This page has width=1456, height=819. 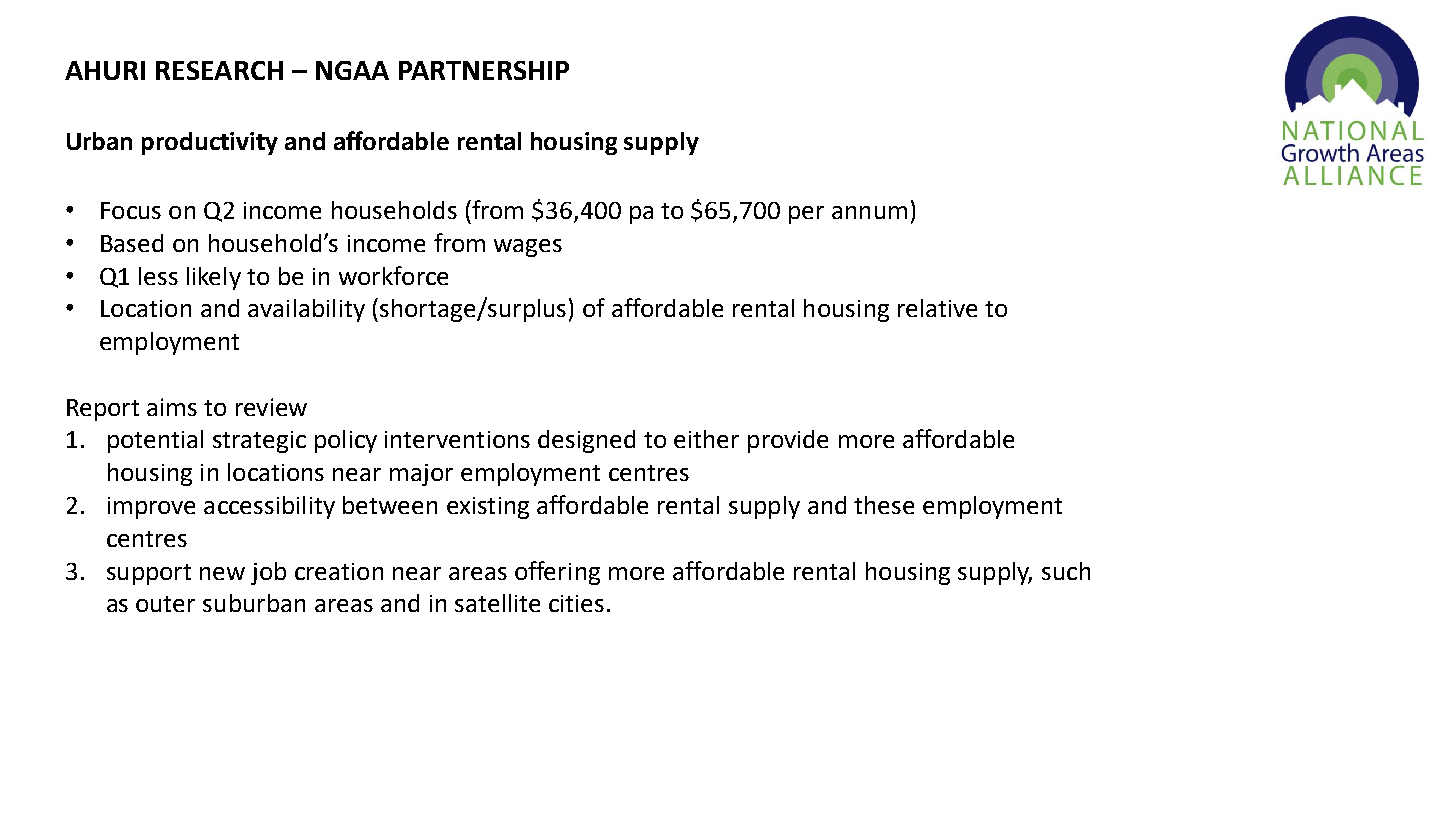 What do you see at coordinates (884, 505) in the page?
I see `these` at bounding box center [884, 505].
